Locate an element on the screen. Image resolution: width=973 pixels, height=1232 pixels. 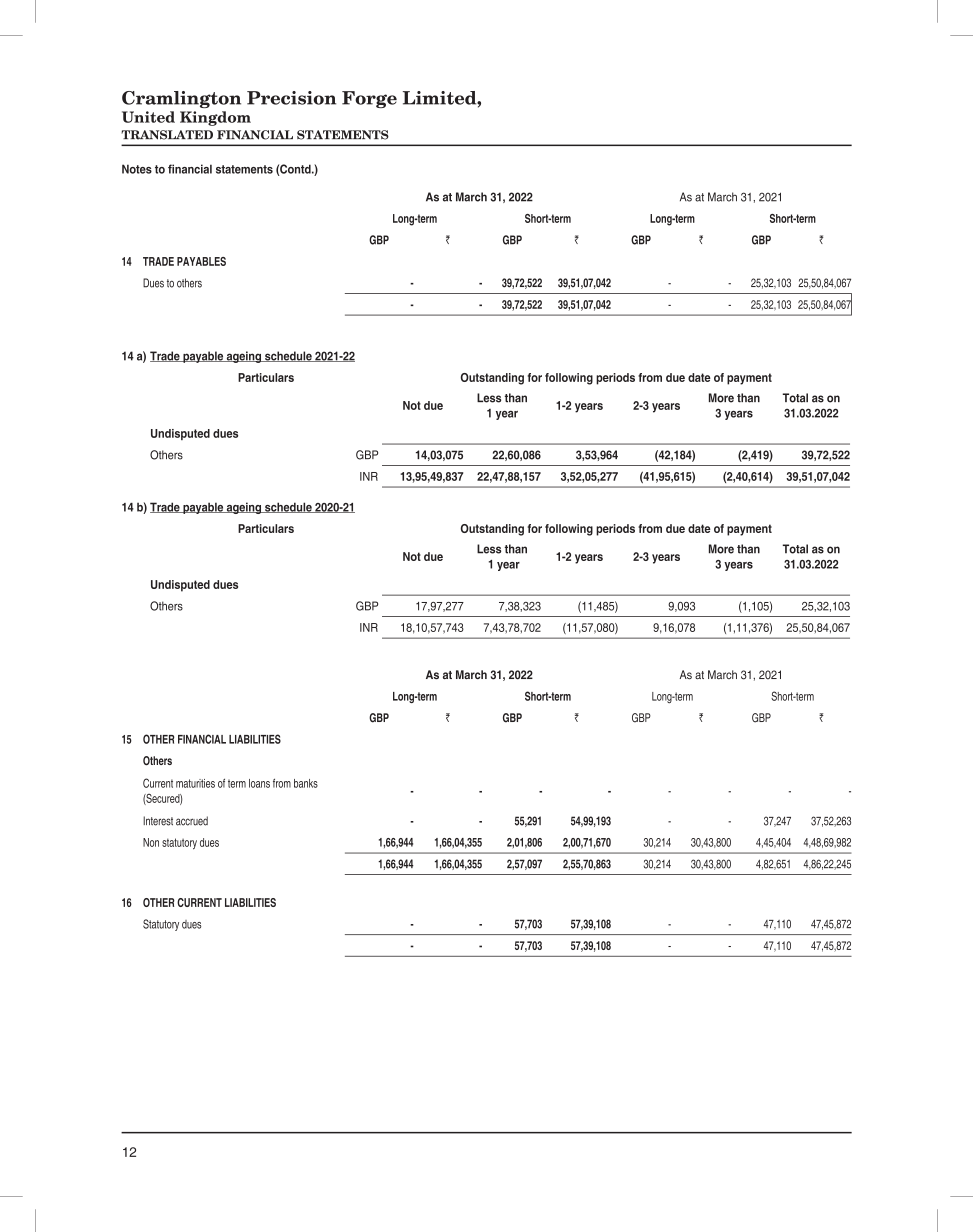
accrued is located at coordinates (192, 821).
